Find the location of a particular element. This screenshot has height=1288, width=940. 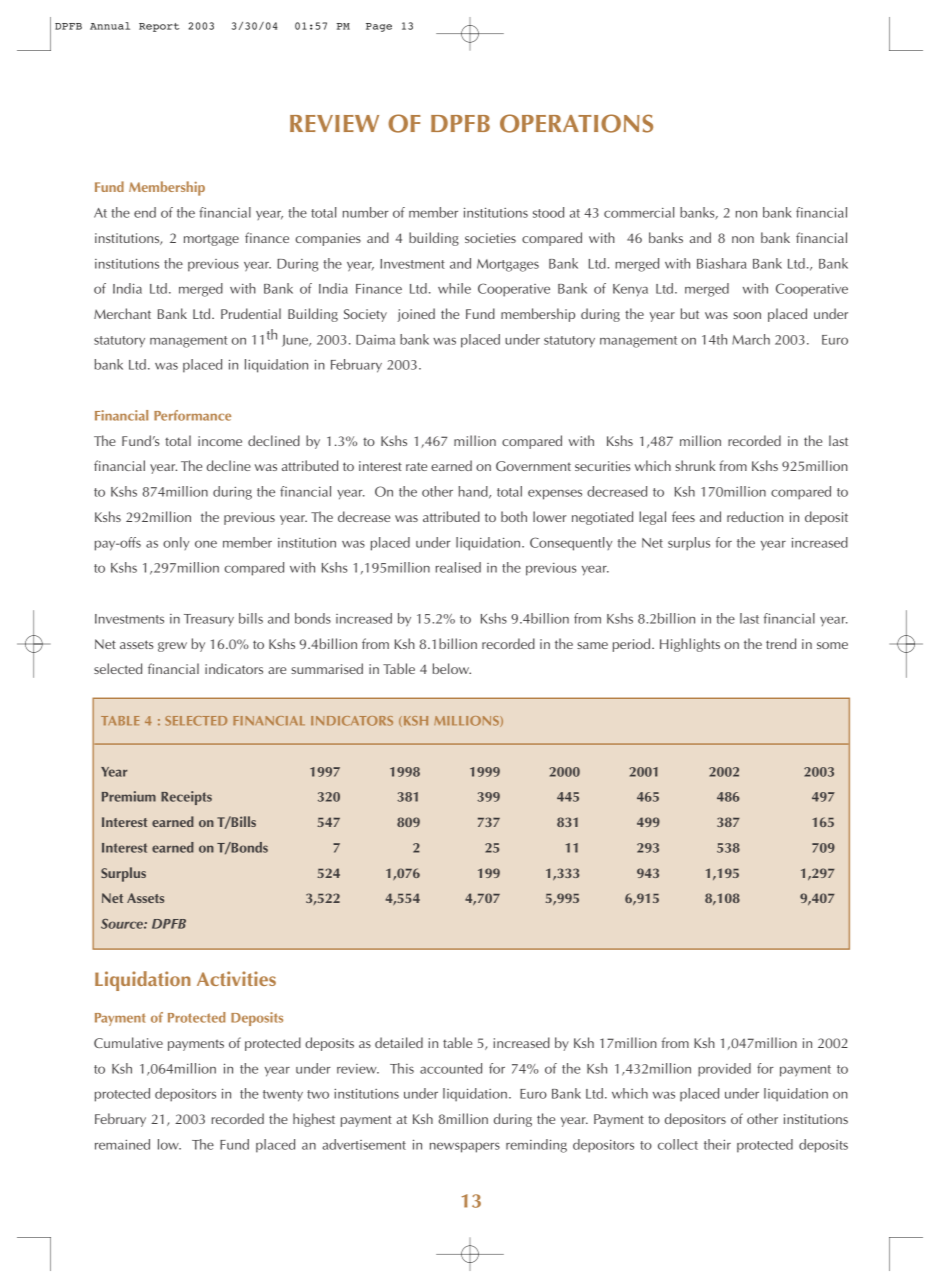

realised is located at coordinates (458, 567).
